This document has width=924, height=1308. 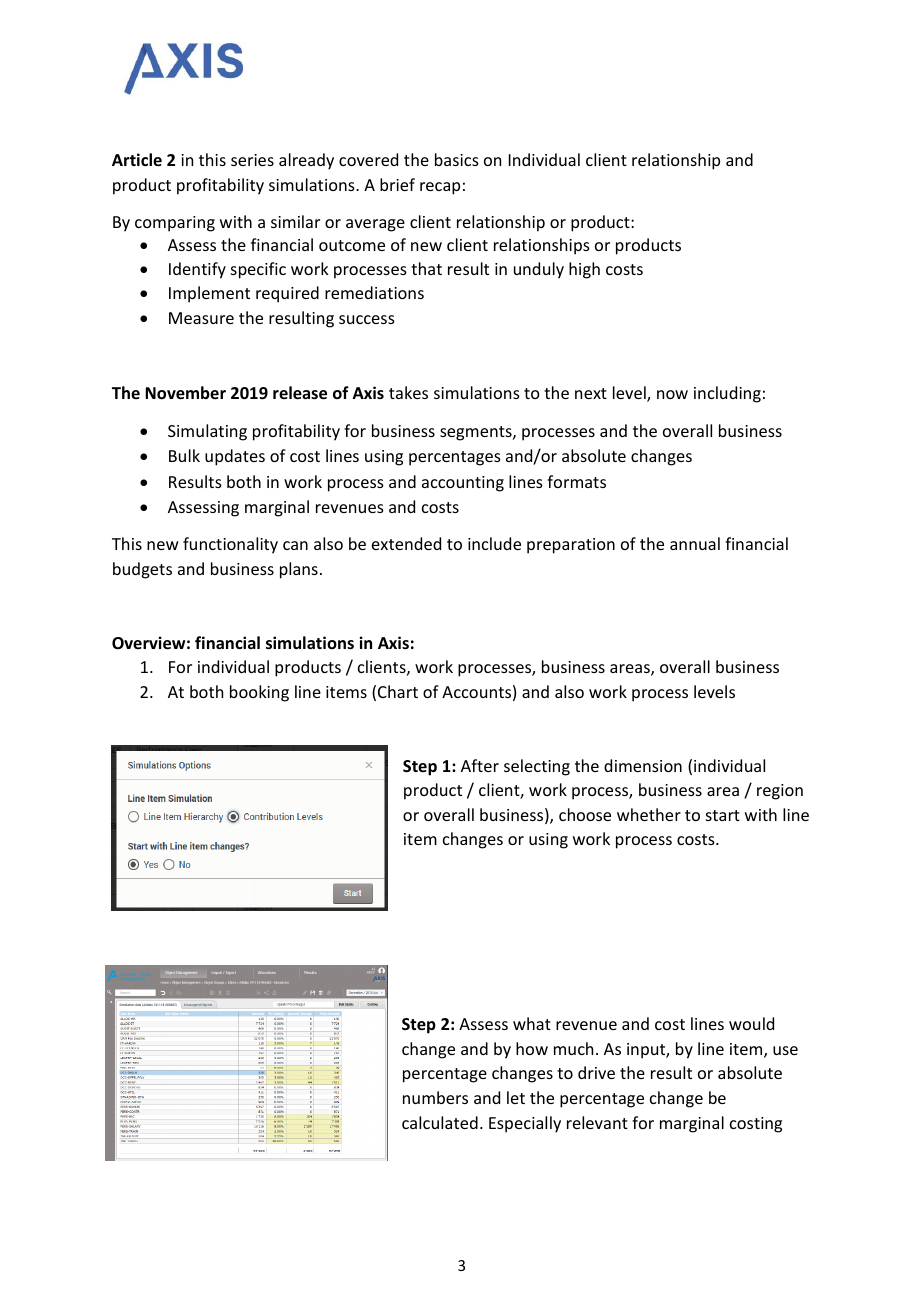 What do you see at coordinates (584, 270) in the document?
I see `high` at bounding box center [584, 270].
